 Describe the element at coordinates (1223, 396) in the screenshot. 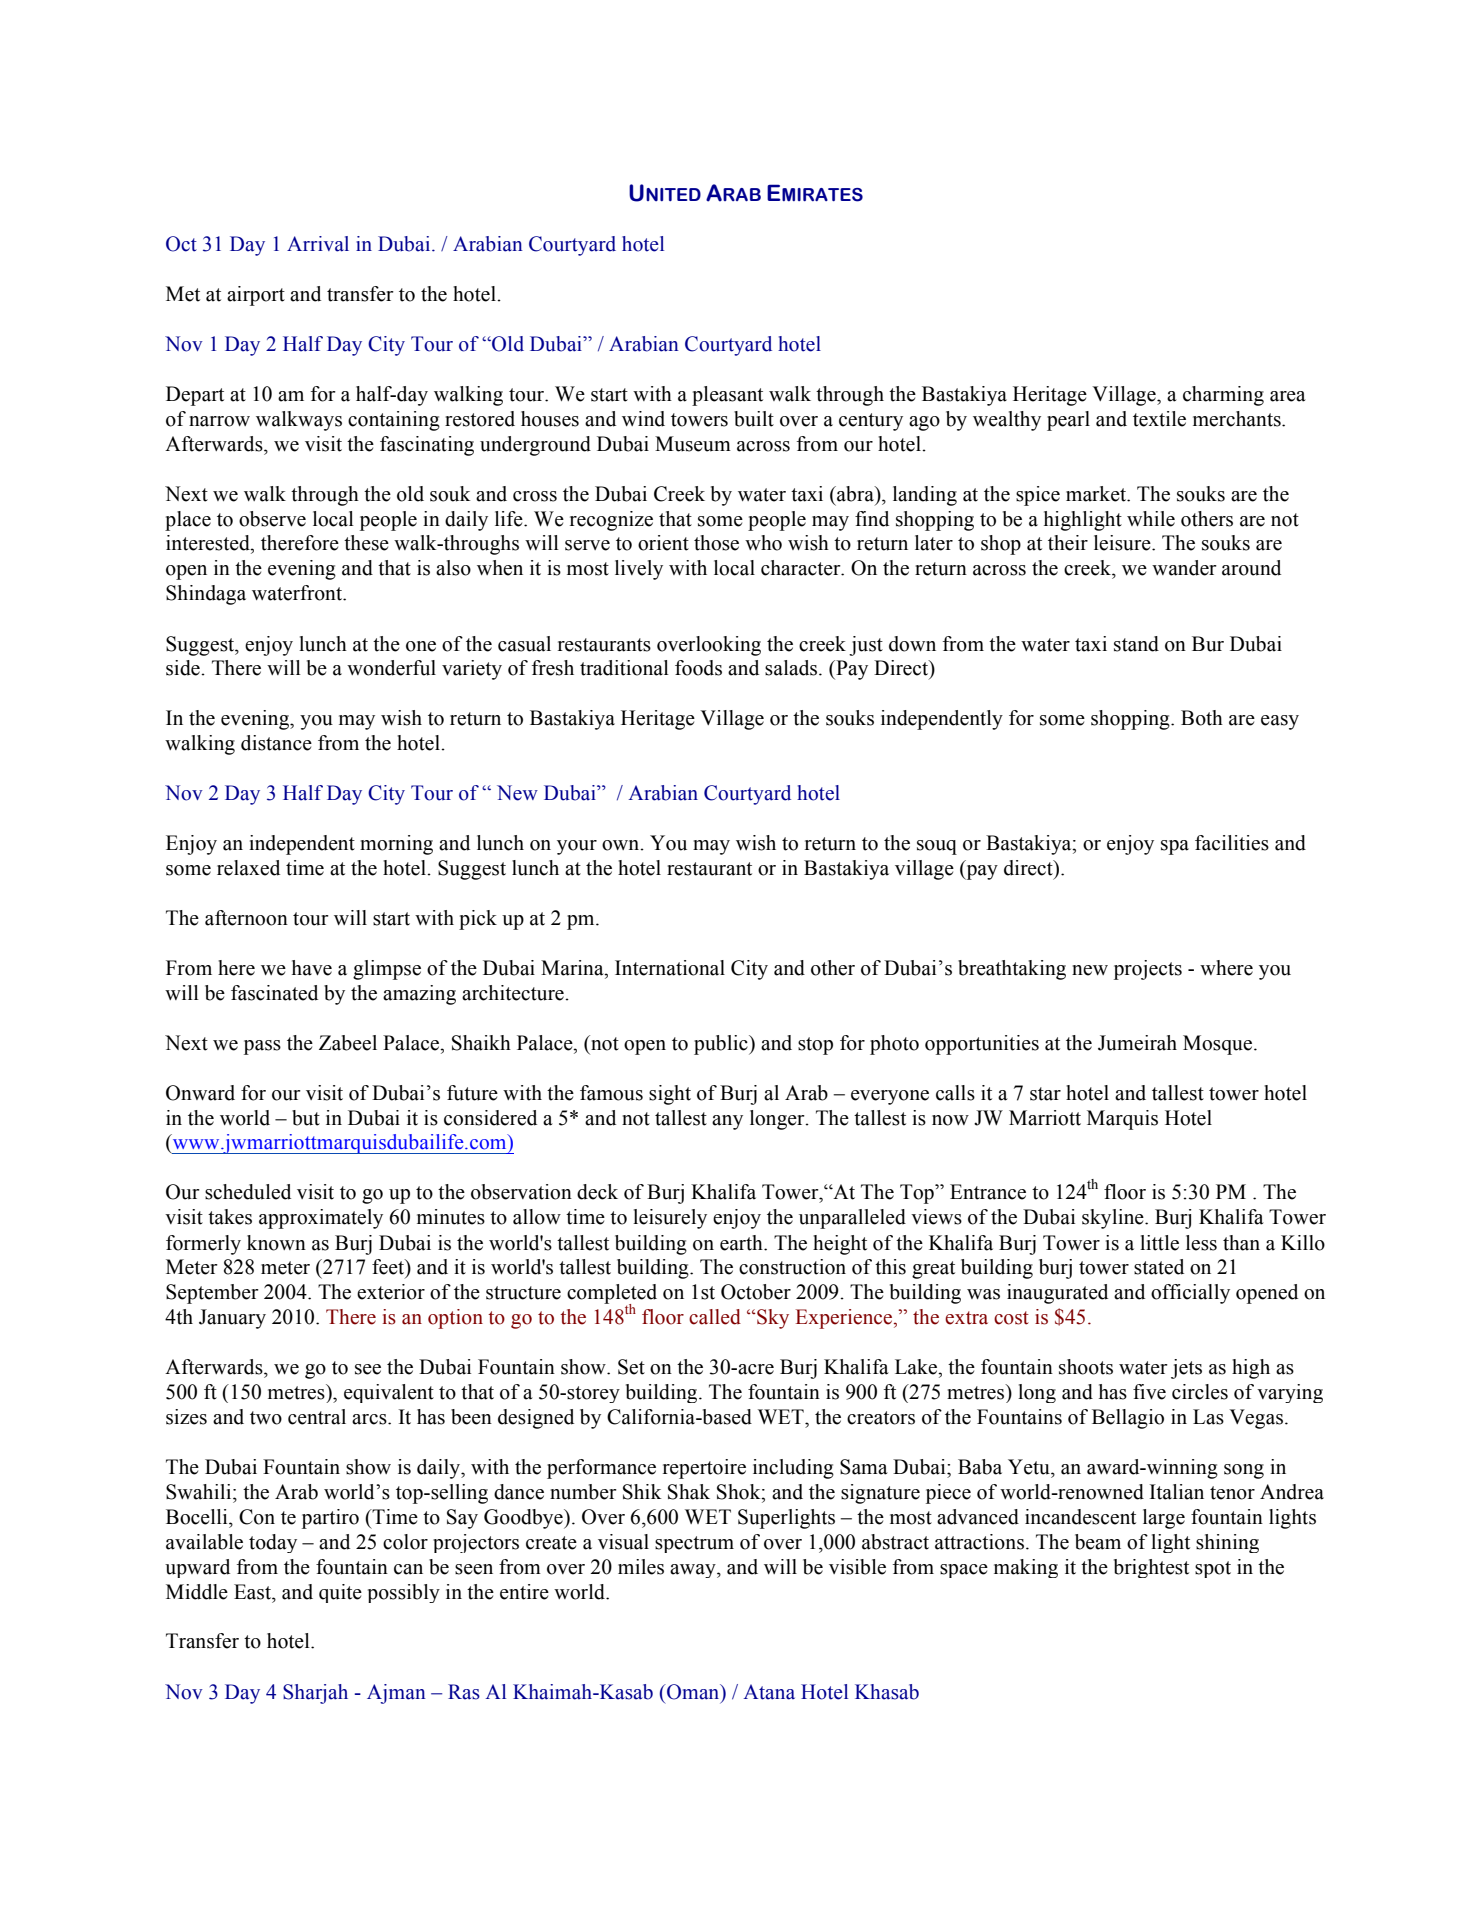

I see `charming` at that location.
